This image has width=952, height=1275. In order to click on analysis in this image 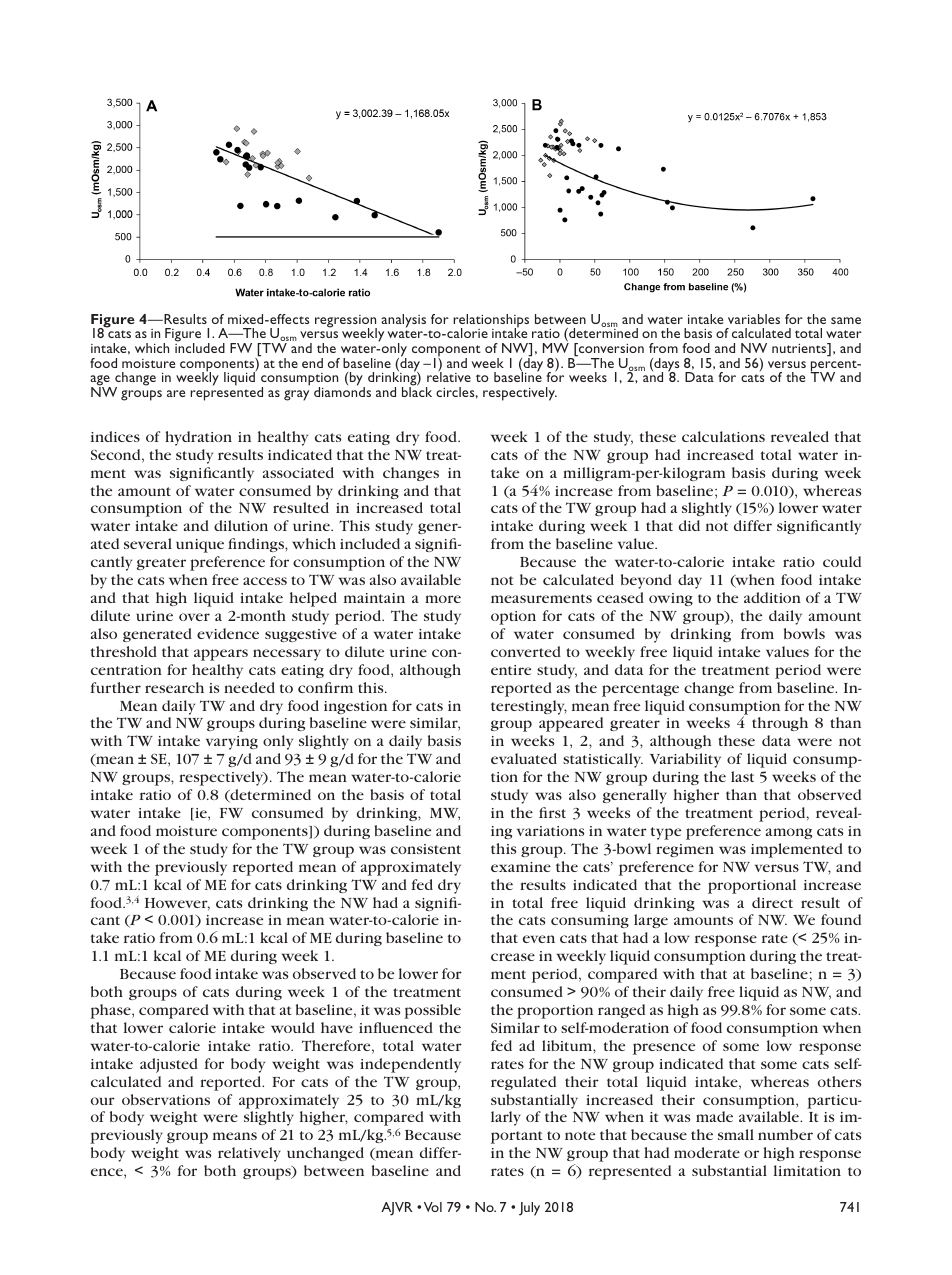, I will do `click(403, 321)`.
